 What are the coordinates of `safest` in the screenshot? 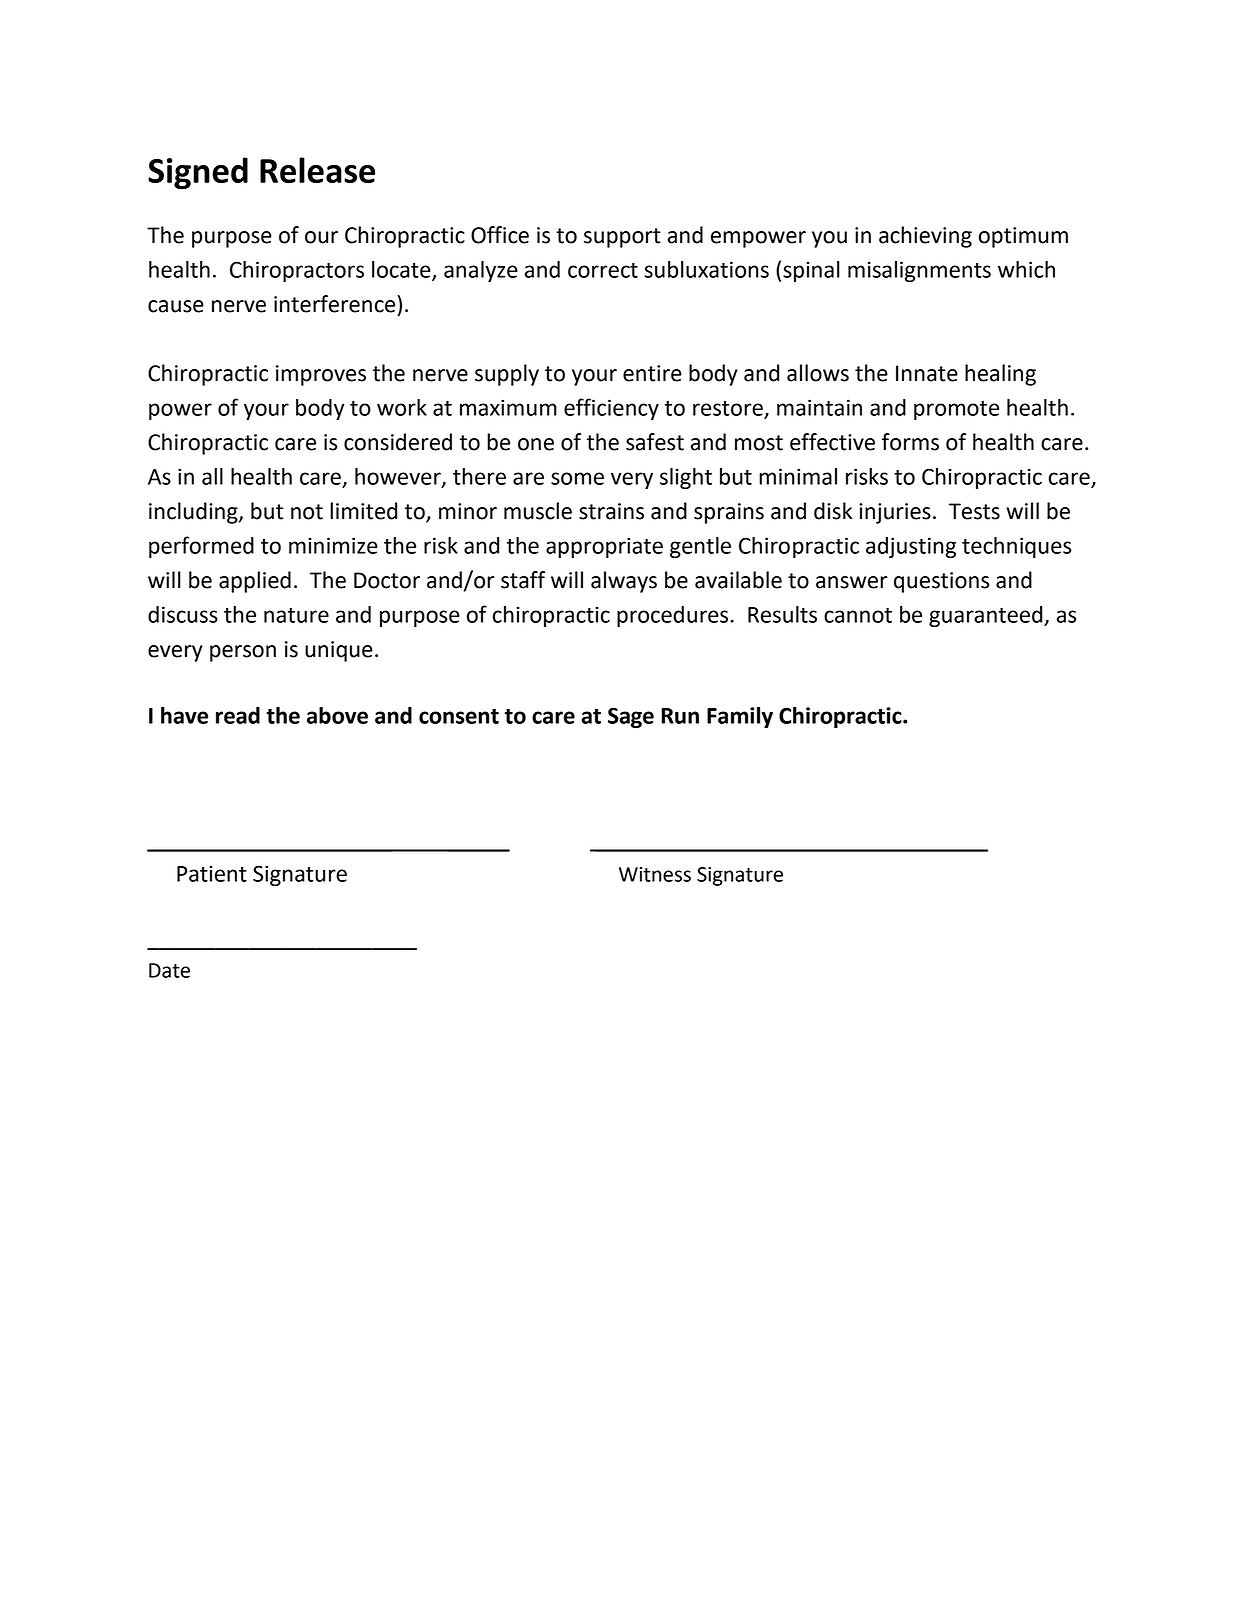 It's located at (655, 442).
